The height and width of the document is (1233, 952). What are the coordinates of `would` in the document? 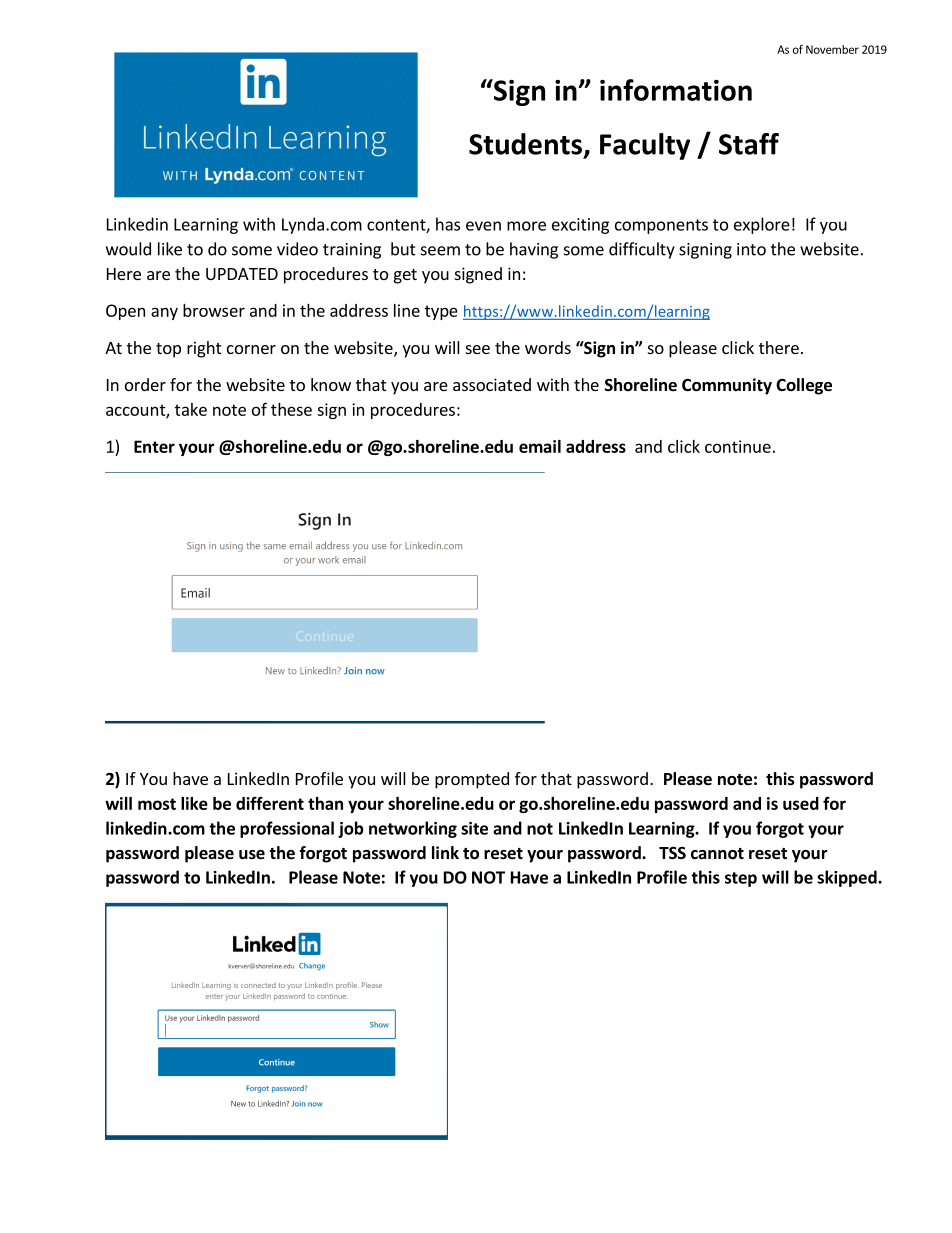 It's located at (128, 249).
